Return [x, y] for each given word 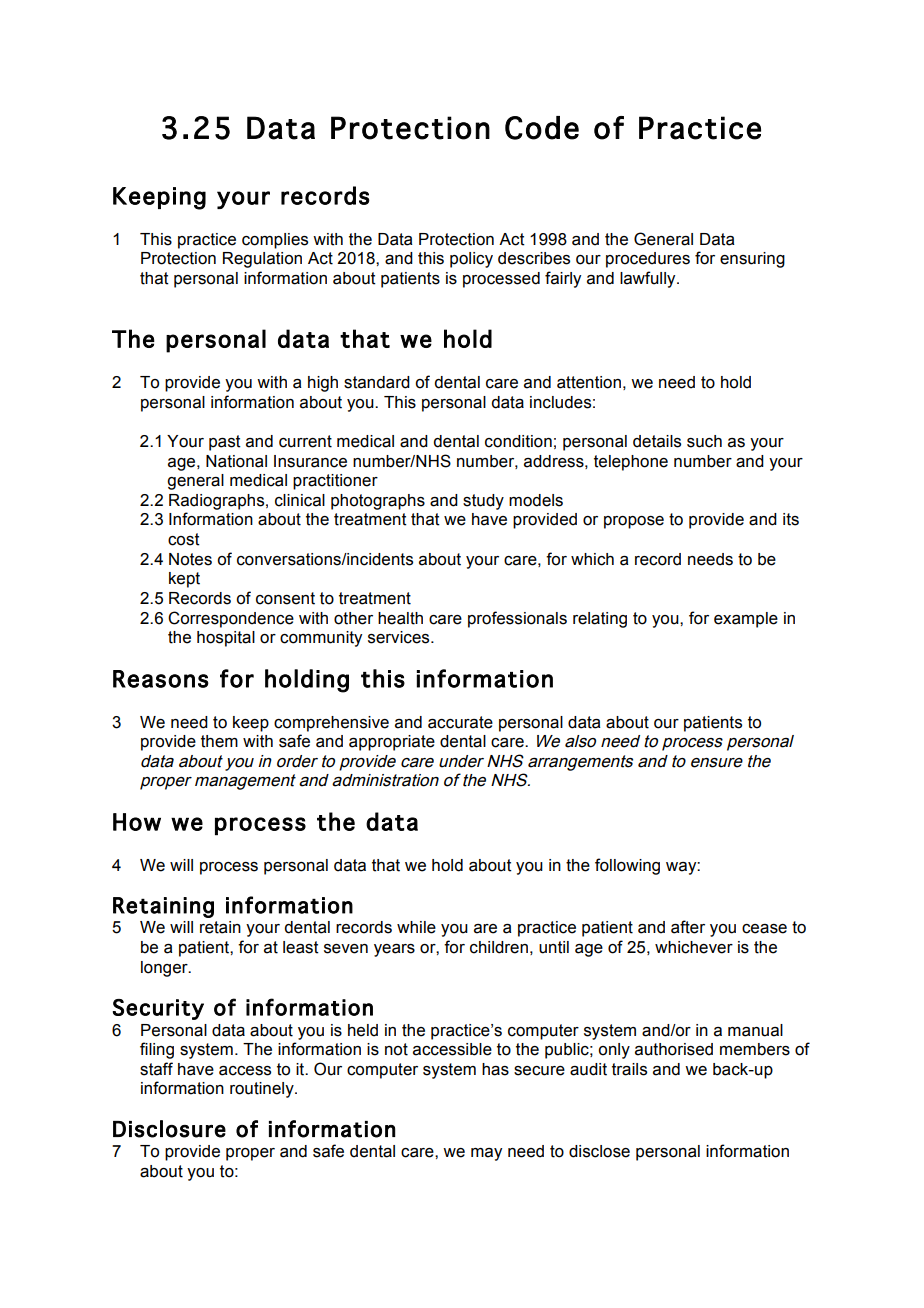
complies [275, 241]
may [486, 1154]
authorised [674, 1049]
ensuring [752, 260]
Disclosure [169, 1129]
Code [542, 128]
